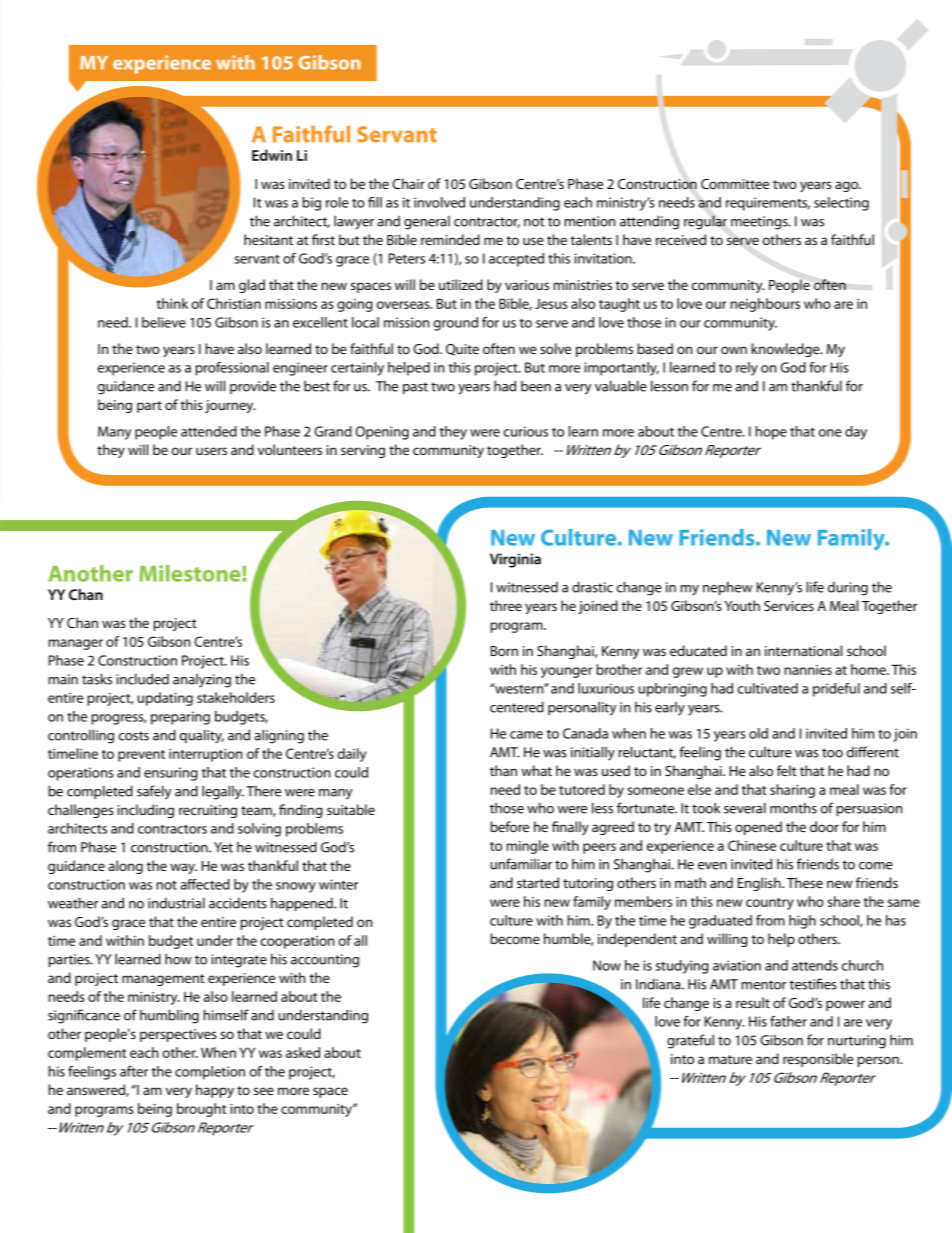  I want to click on ago, so click(848, 186).
